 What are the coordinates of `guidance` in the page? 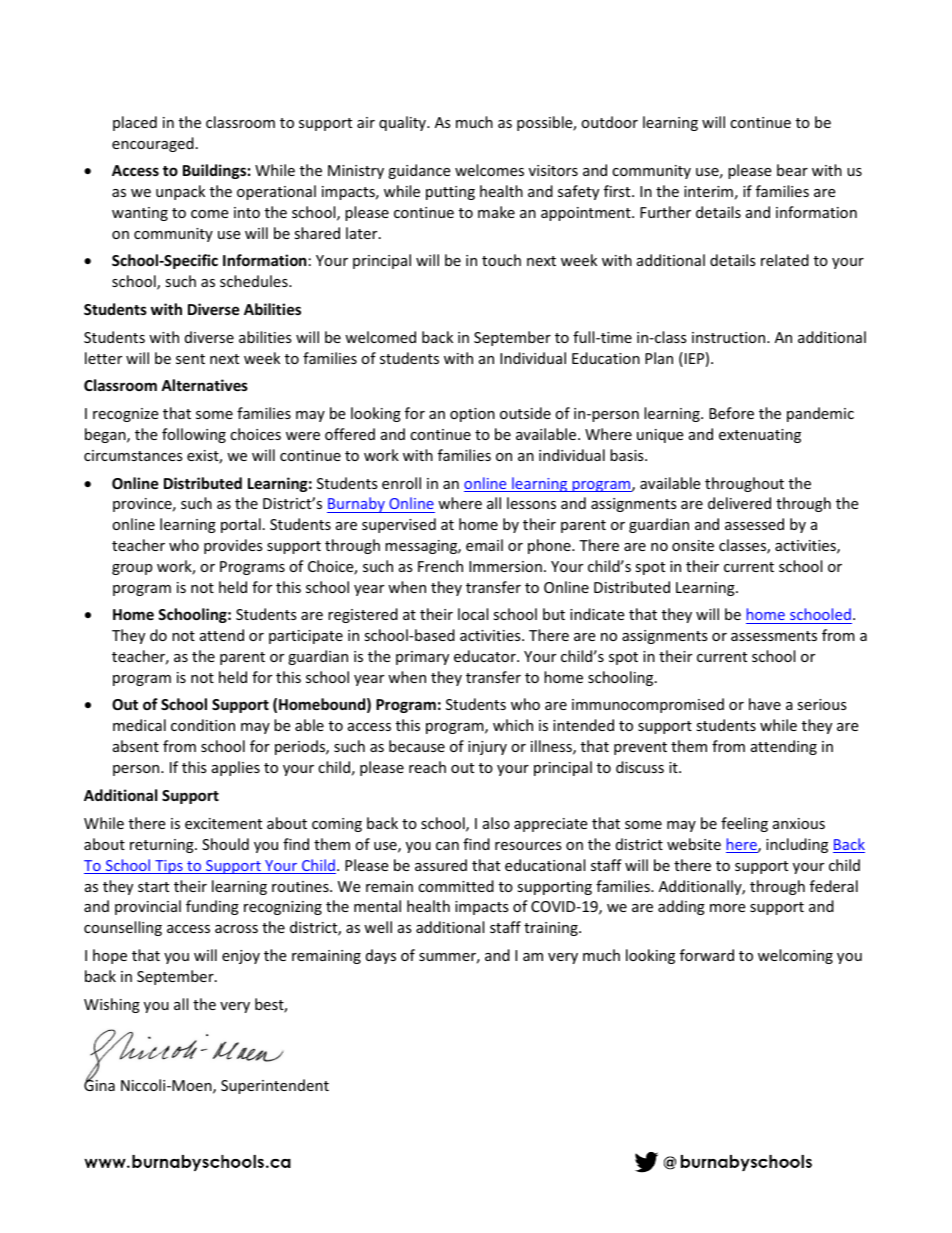 It's located at (419, 171).
